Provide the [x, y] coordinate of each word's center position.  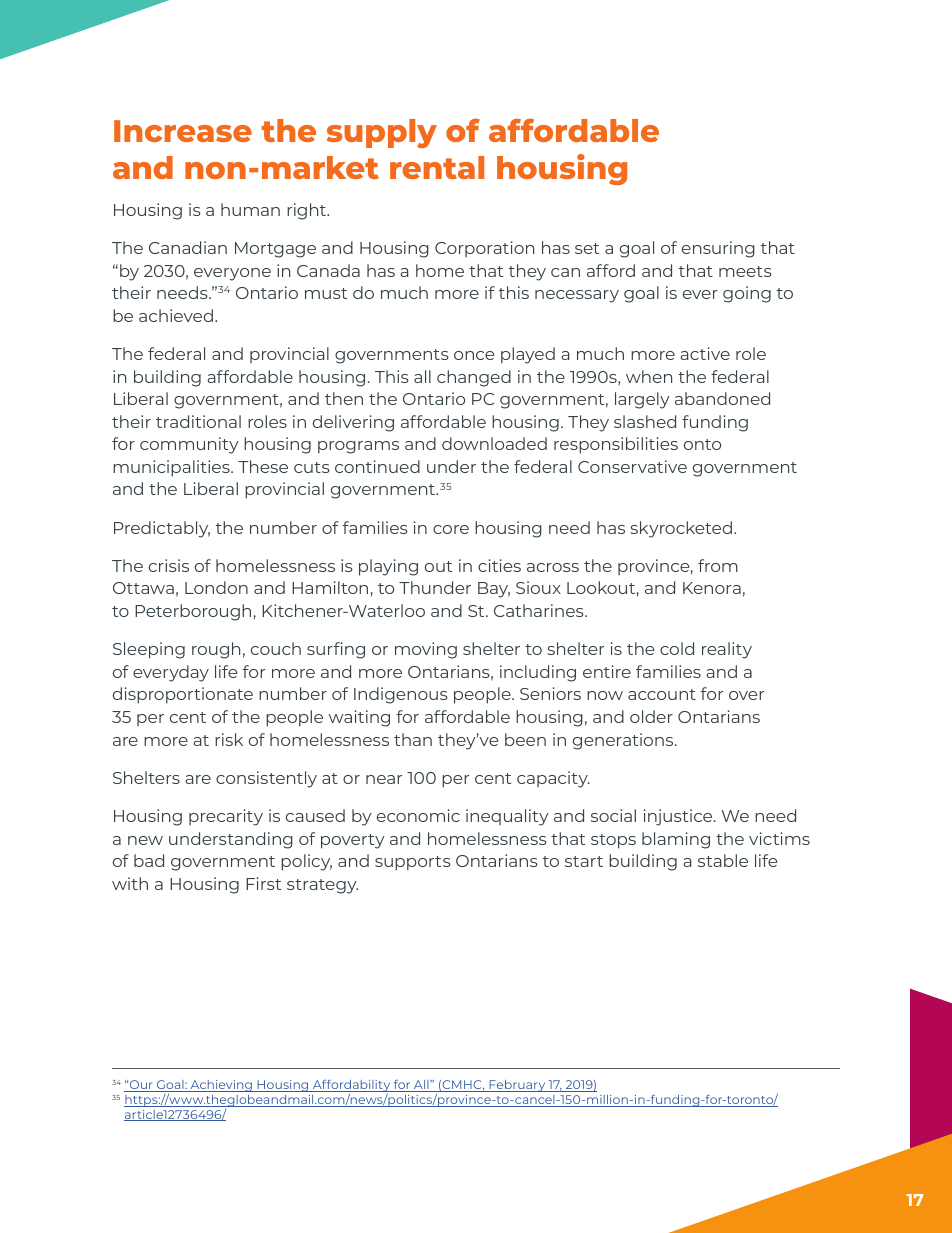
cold [677, 648]
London [216, 587]
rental [437, 167]
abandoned [722, 398]
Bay [494, 590]
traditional [198, 421]
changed [474, 378]
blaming [676, 840]
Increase [183, 131]
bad [149, 860]
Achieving [221, 1086]
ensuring [718, 249]
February [517, 1086]
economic [418, 815]
